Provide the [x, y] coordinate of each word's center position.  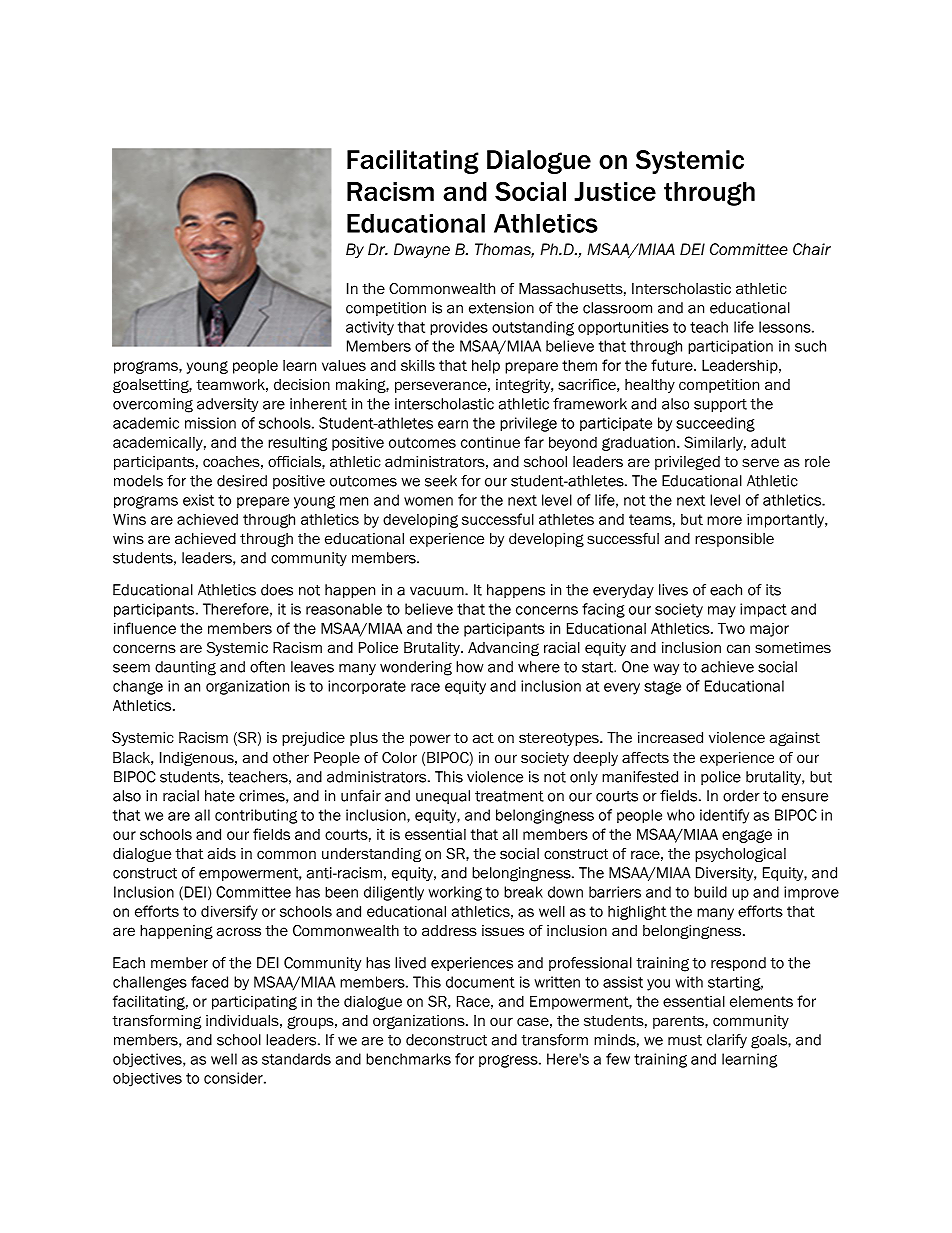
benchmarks [408, 1059]
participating [254, 1003]
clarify [727, 1041]
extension [501, 308]
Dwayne [422, 250]
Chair [812, 249]
